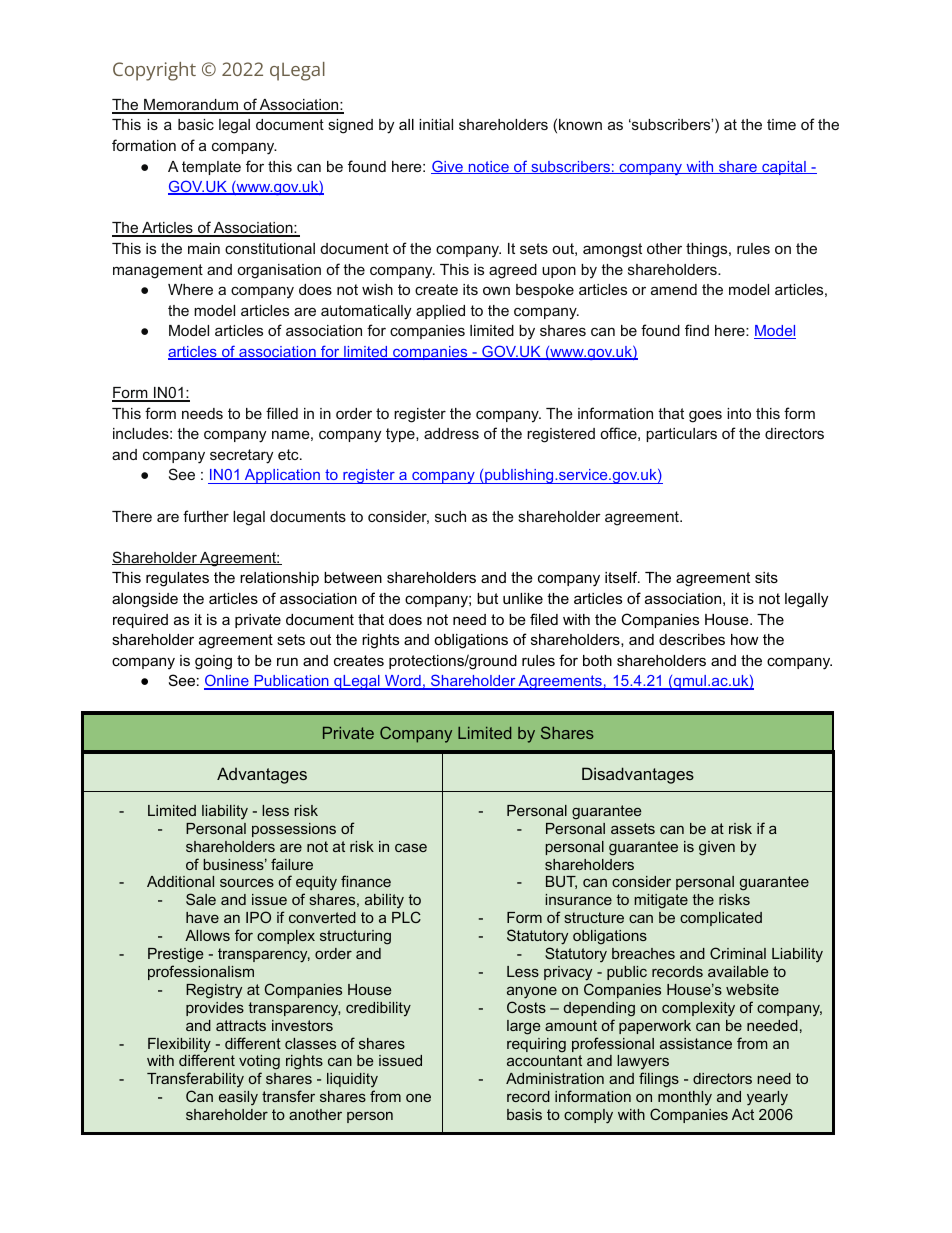 The height and width of the page is (1233, 952). I want to click on time, so click(781, 124).
